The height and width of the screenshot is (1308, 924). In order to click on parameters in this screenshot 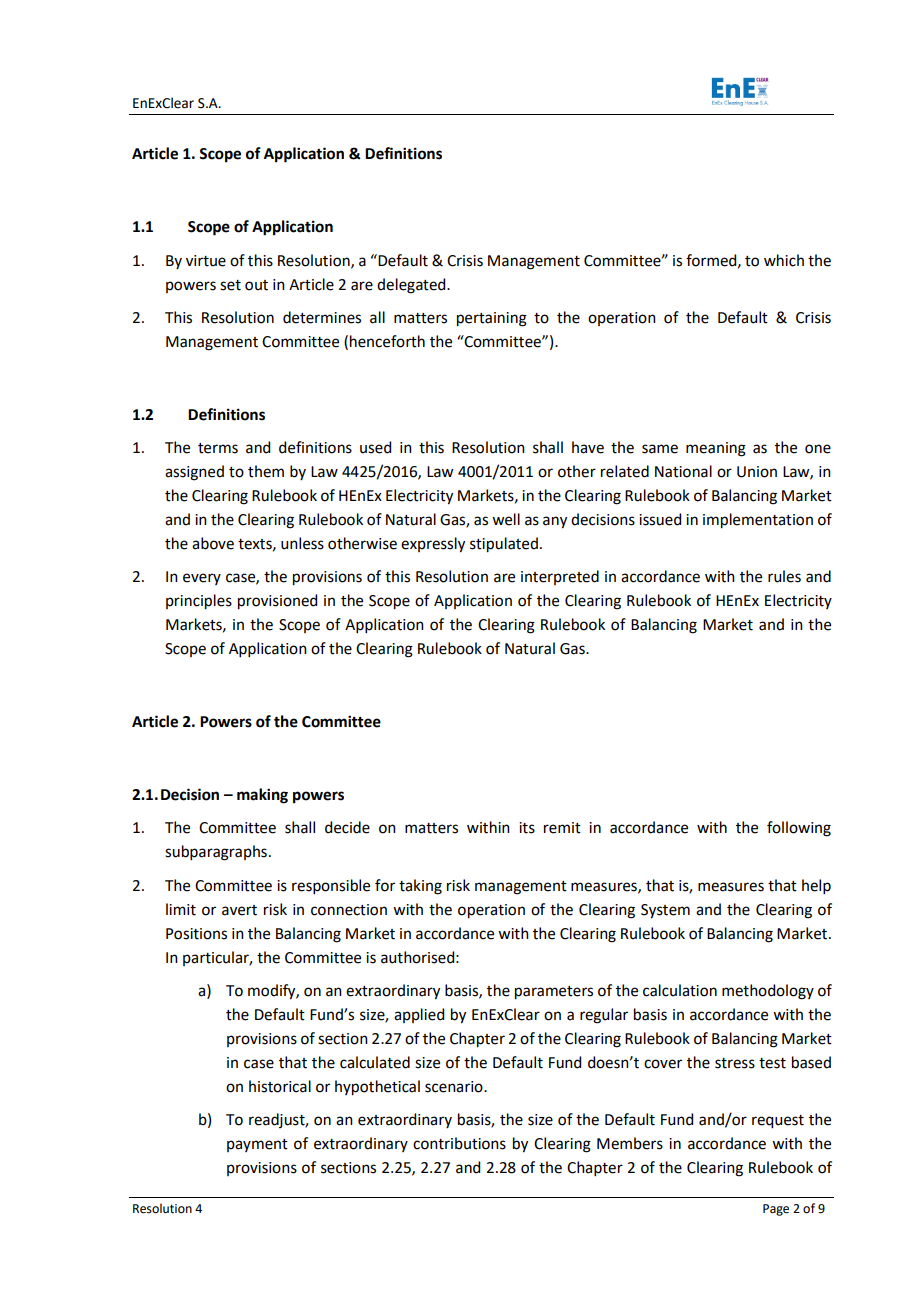, I will do `click(554, 993)`.
